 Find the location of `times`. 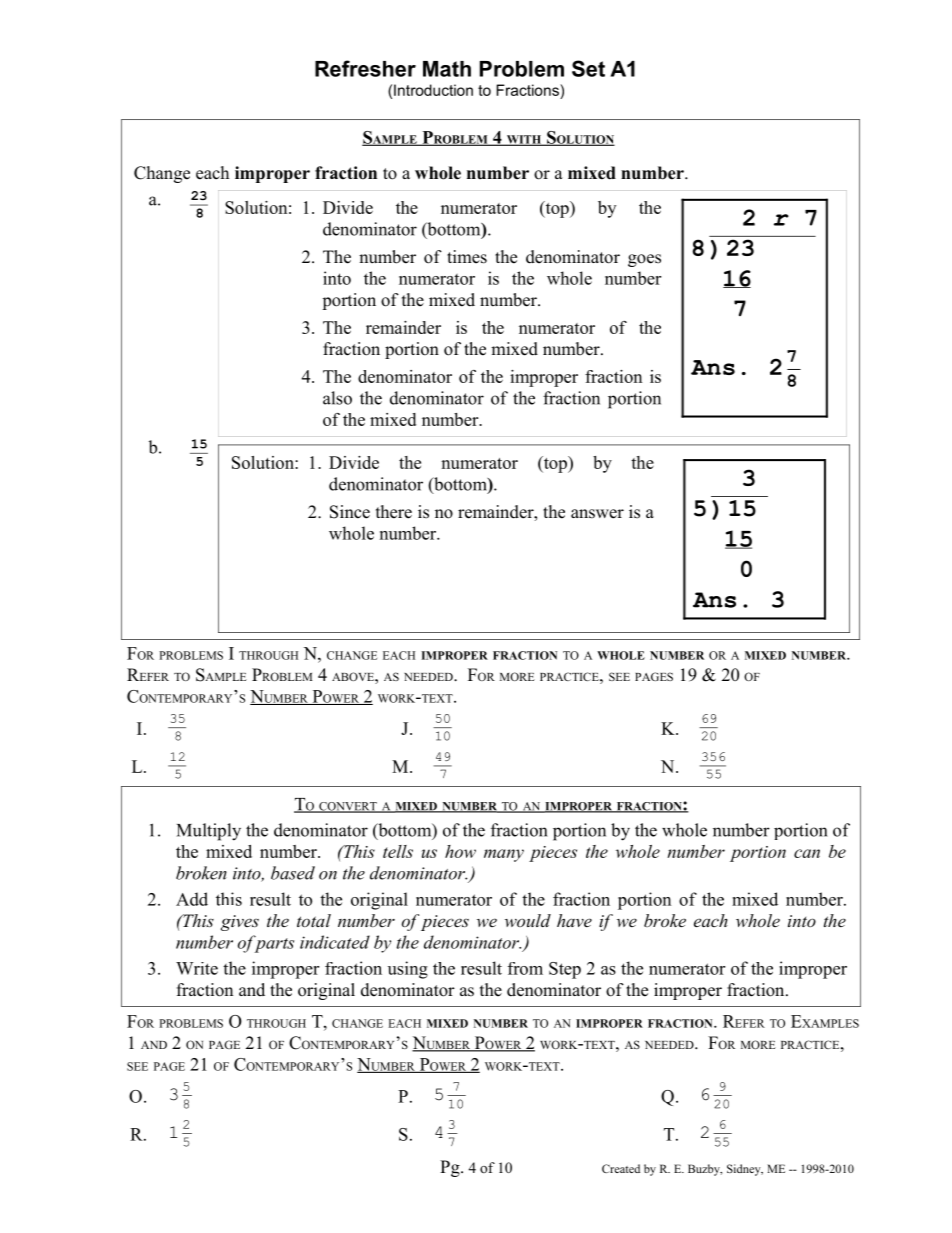

times is located at coordinates (467, 257).
